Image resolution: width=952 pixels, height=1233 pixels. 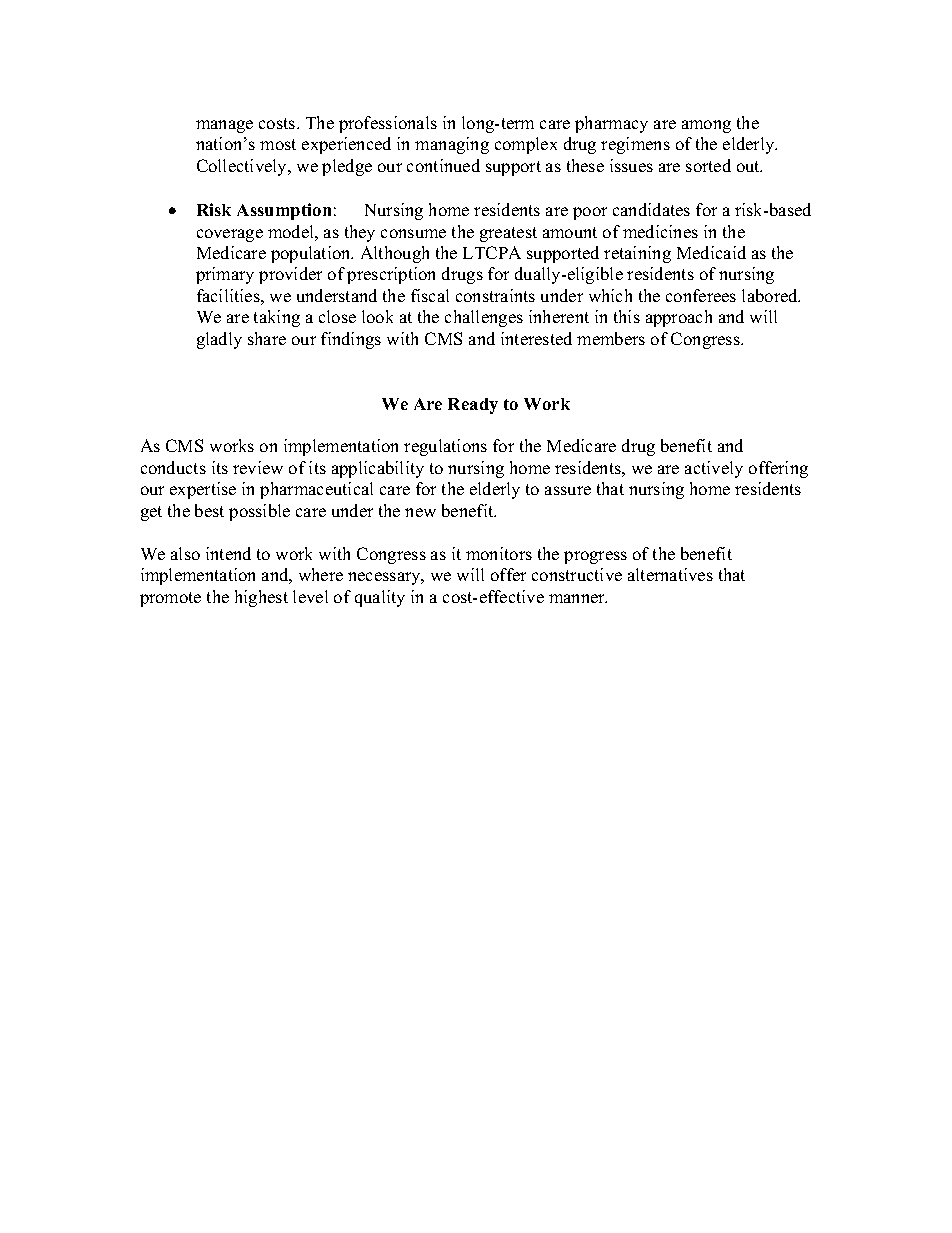 What do you see at coordinates (430, 295) in the document?
I see `fiscal` at bounding box center [430, 295].
